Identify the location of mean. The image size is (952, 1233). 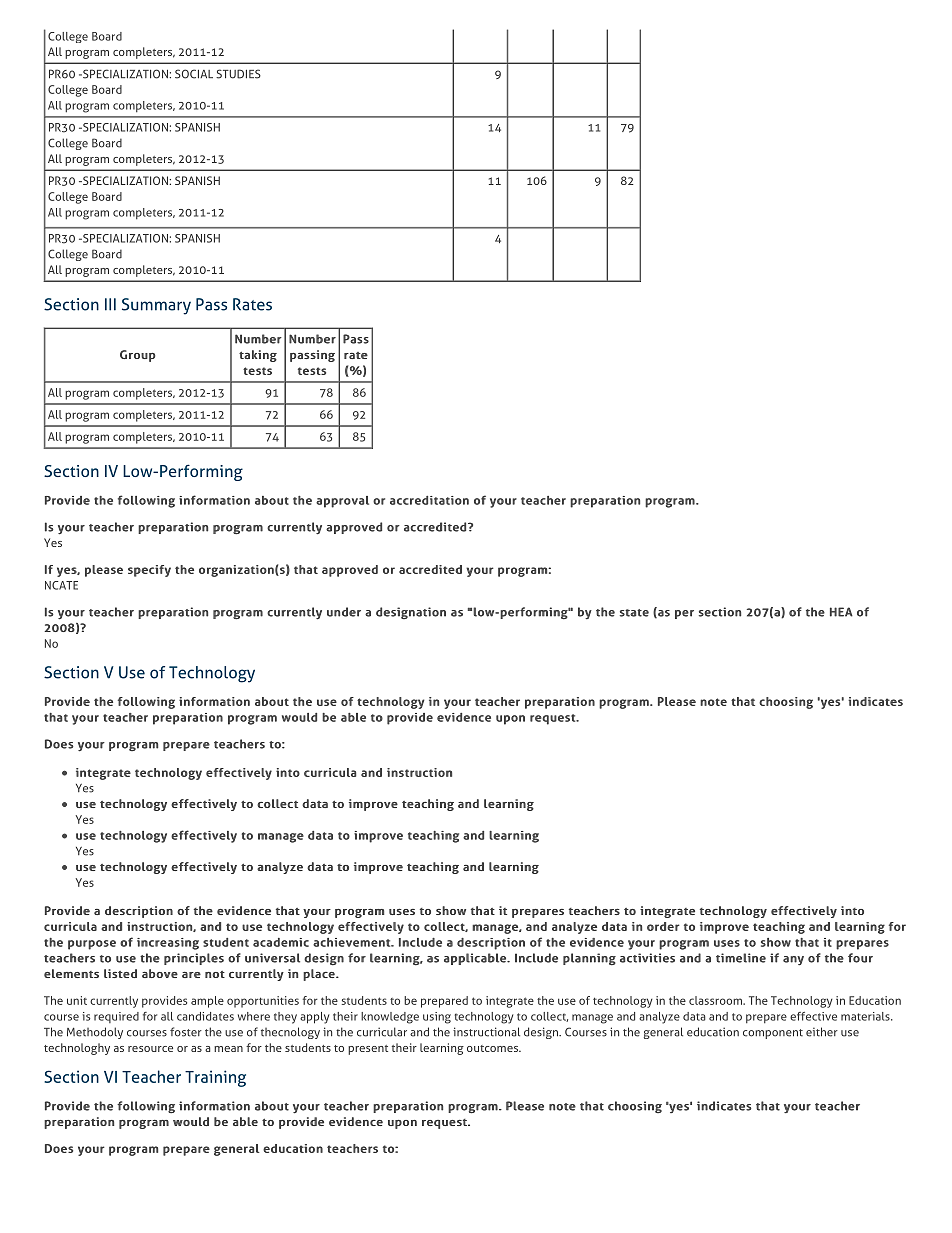
(228, 1049).
